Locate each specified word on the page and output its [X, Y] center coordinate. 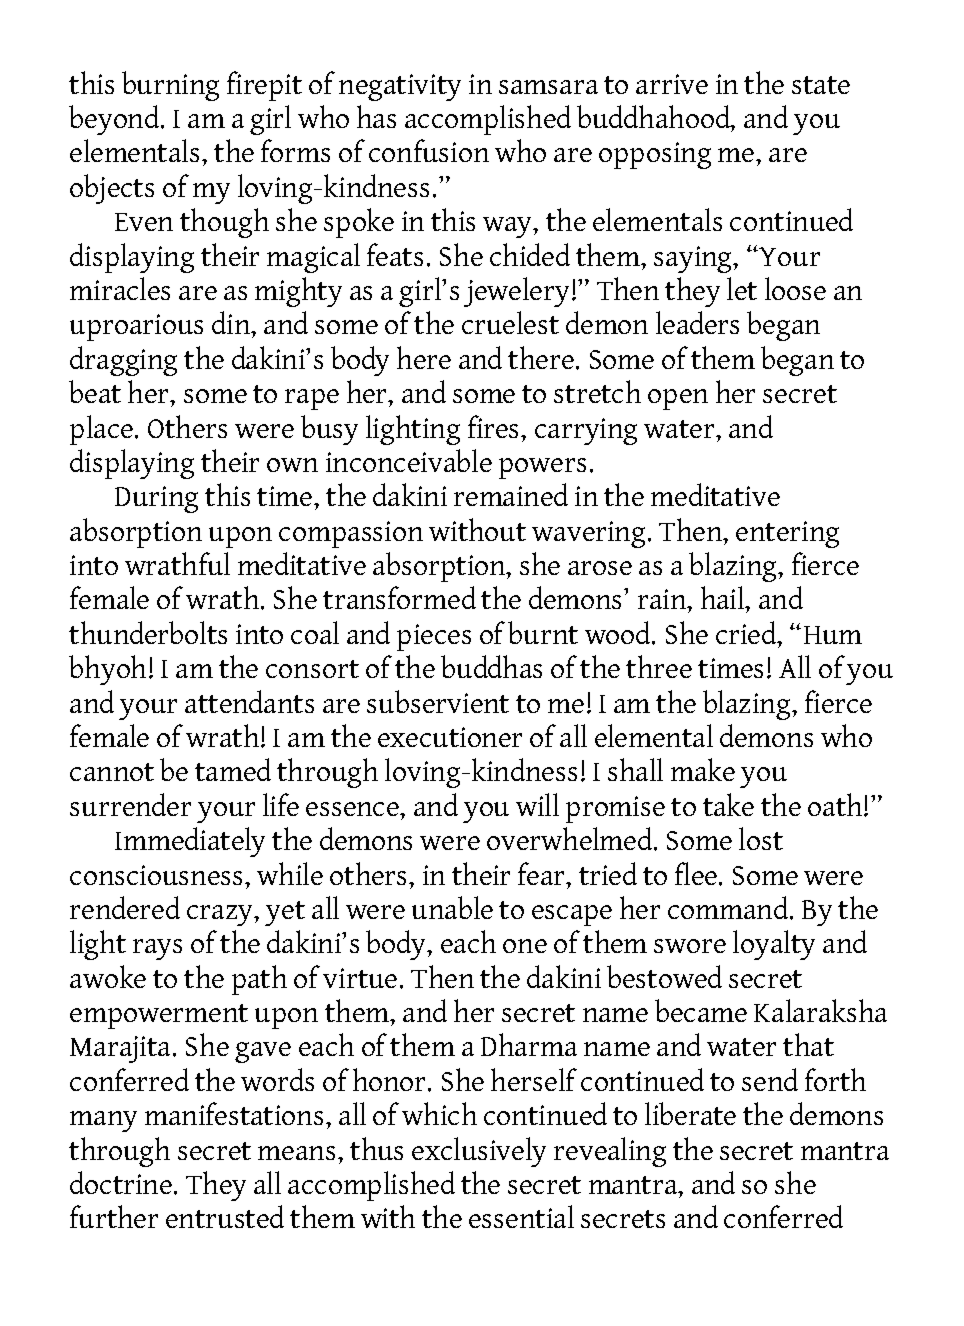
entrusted [225, 1216]
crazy [221, 915]
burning [170, 86]
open [678, 399]
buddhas [491, 666]
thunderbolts [148, 632]
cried [747, 632]
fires [495, 426]
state [821, 85]
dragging [123, 361]
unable [452, 907]
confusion [429, 150]
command [729, 907]
